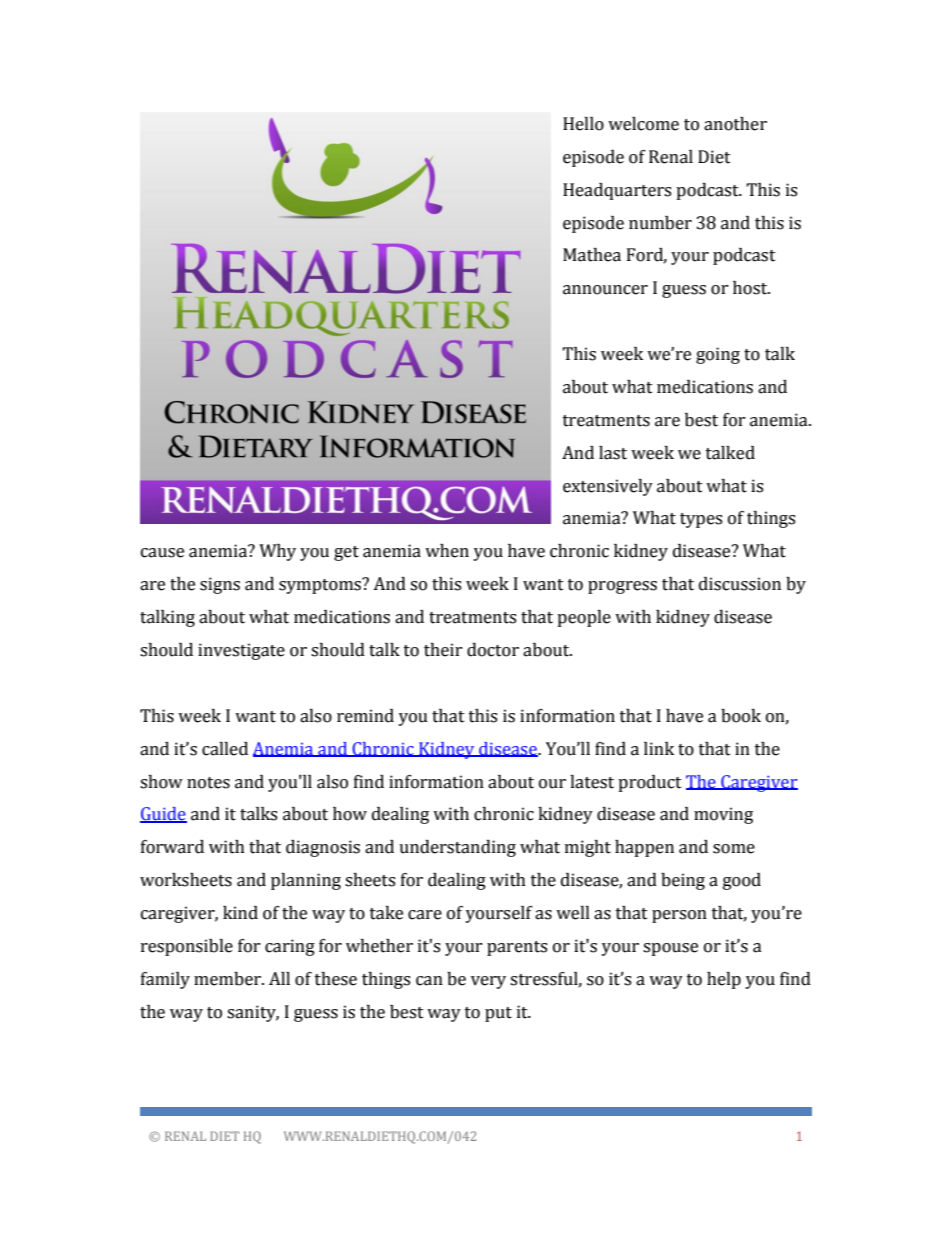  Describe the element at coordinates (670, 949) in the screenshot. I see `spouse` at that location.
